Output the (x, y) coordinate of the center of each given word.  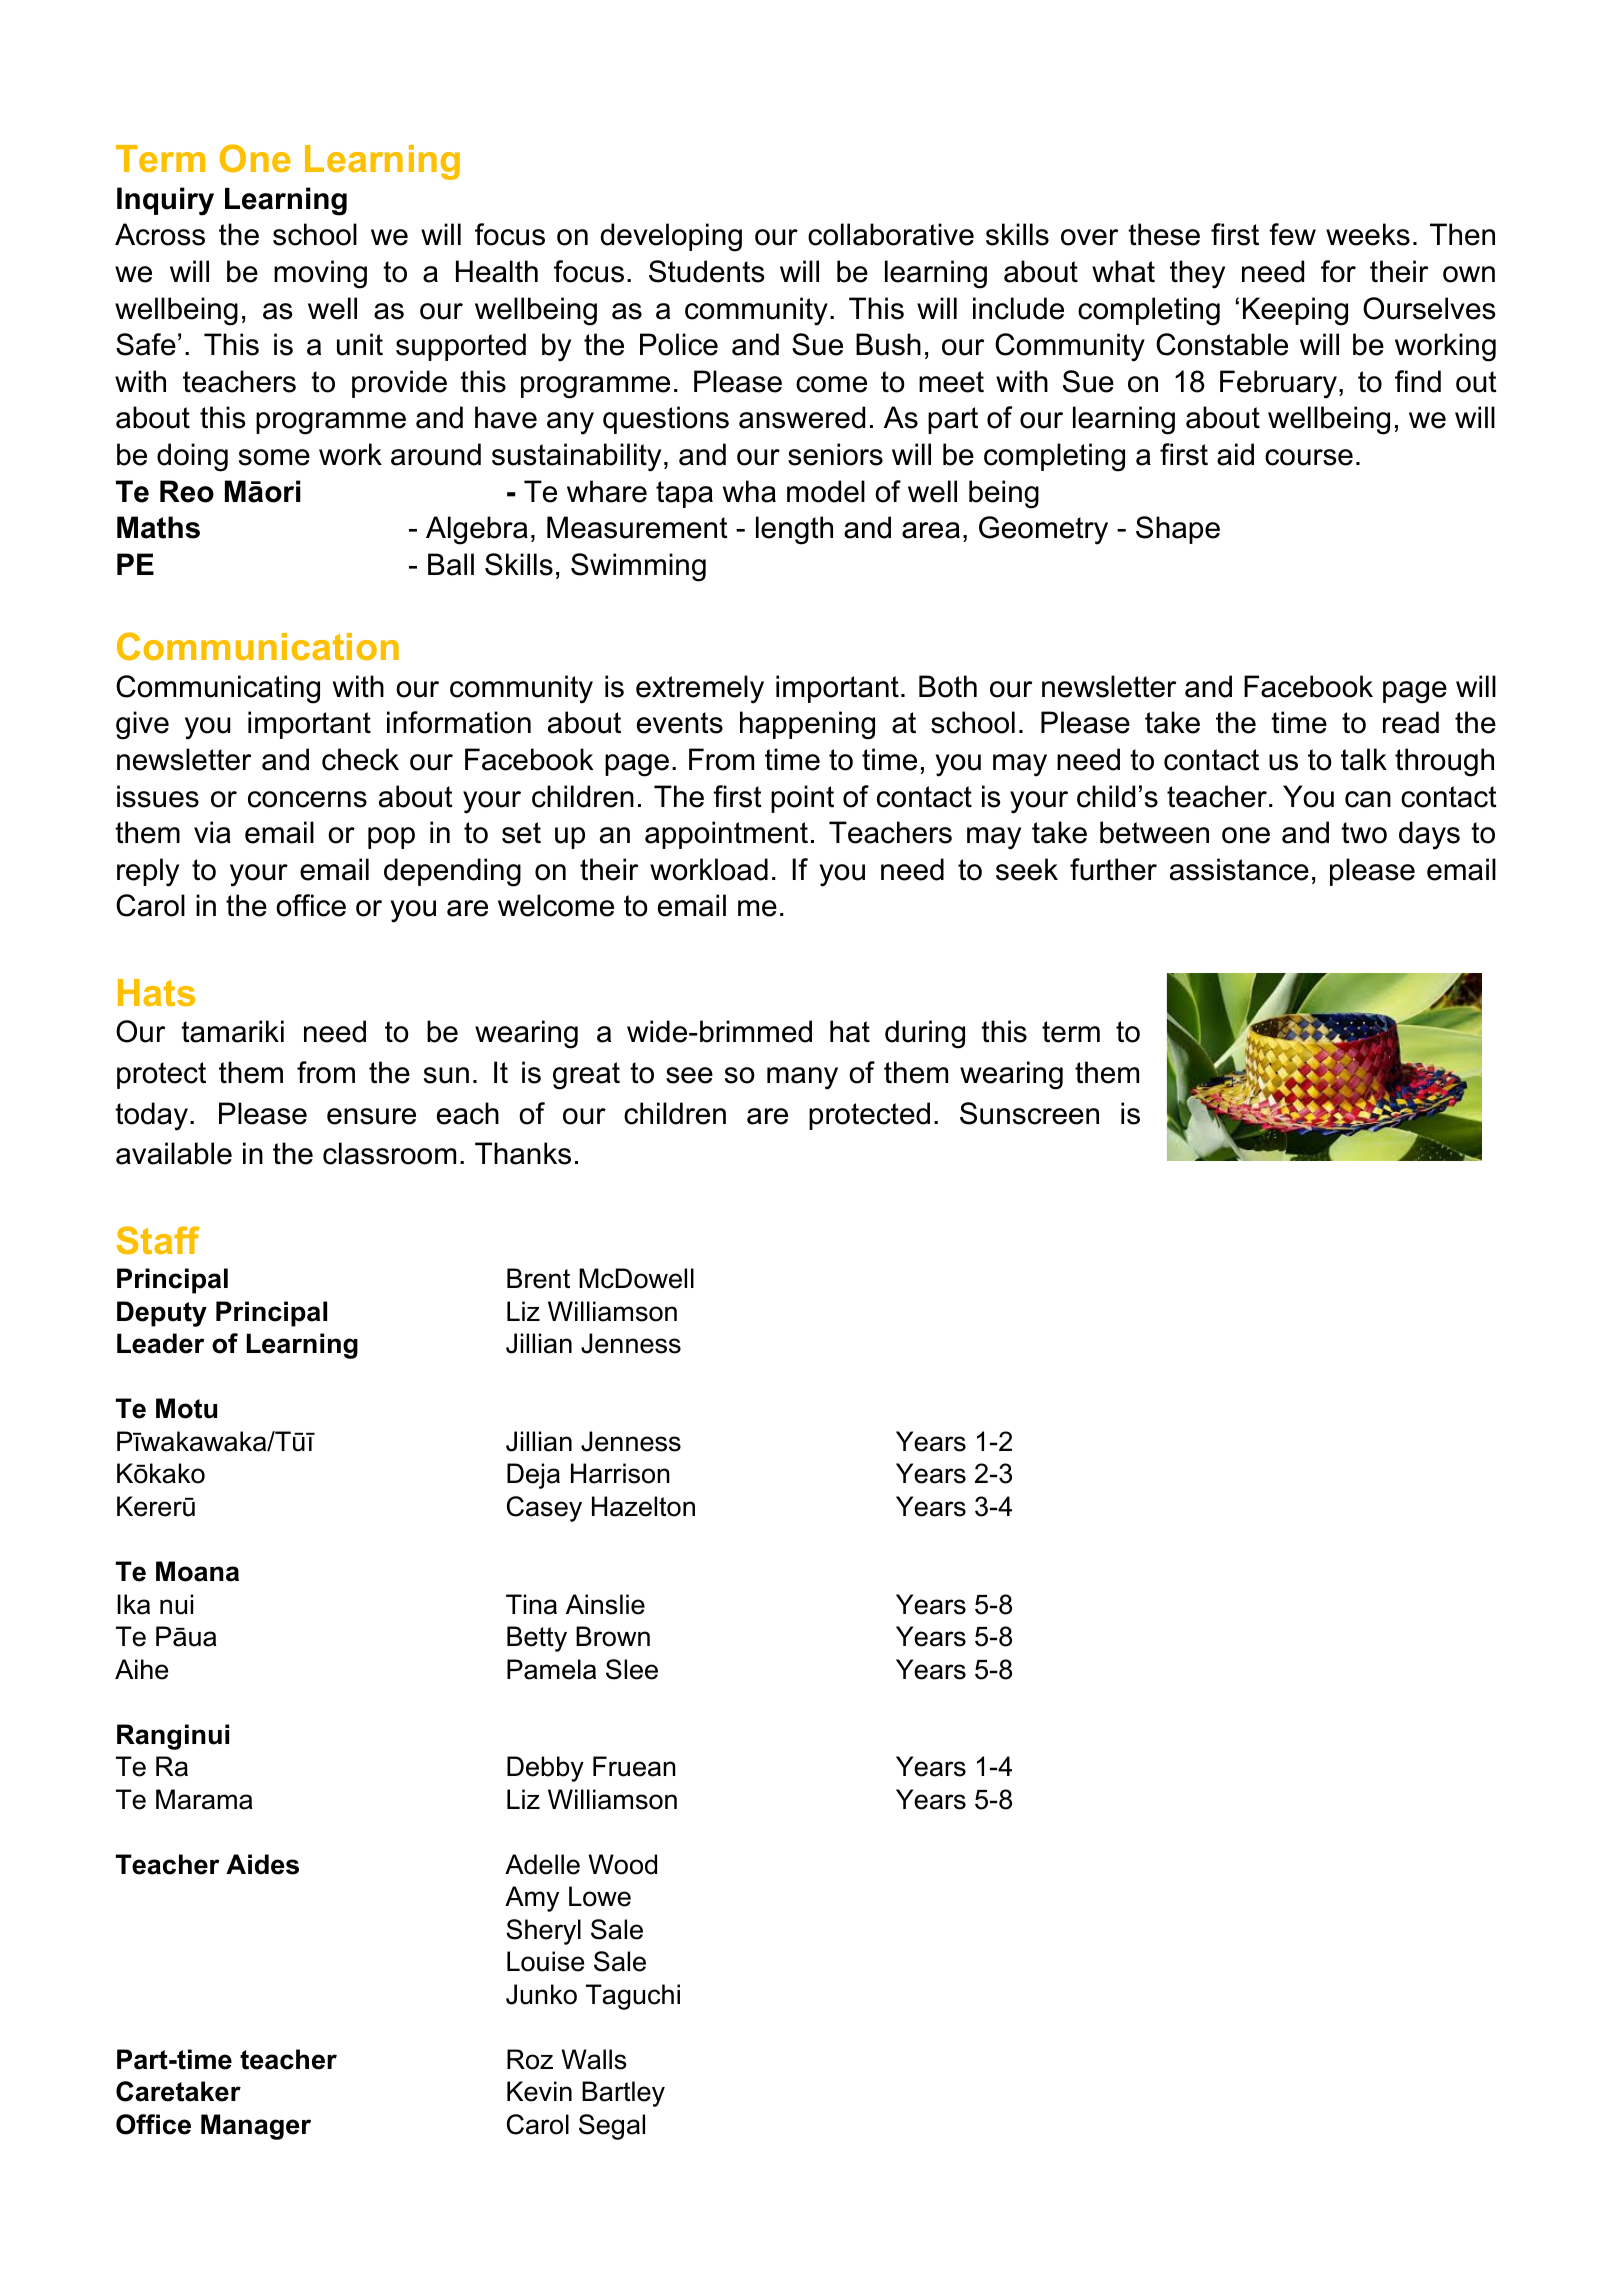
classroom (389, 1153)
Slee (632, 1669)
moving (320, 274)
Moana (197, 1571)
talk (1364, 759)
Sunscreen (1029, 1113)
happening (807, 725)
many (802, 1078)
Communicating (218, 689)
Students (707, 271)
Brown (613, 1636)
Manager (256, 2127)
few (1292, 234)
